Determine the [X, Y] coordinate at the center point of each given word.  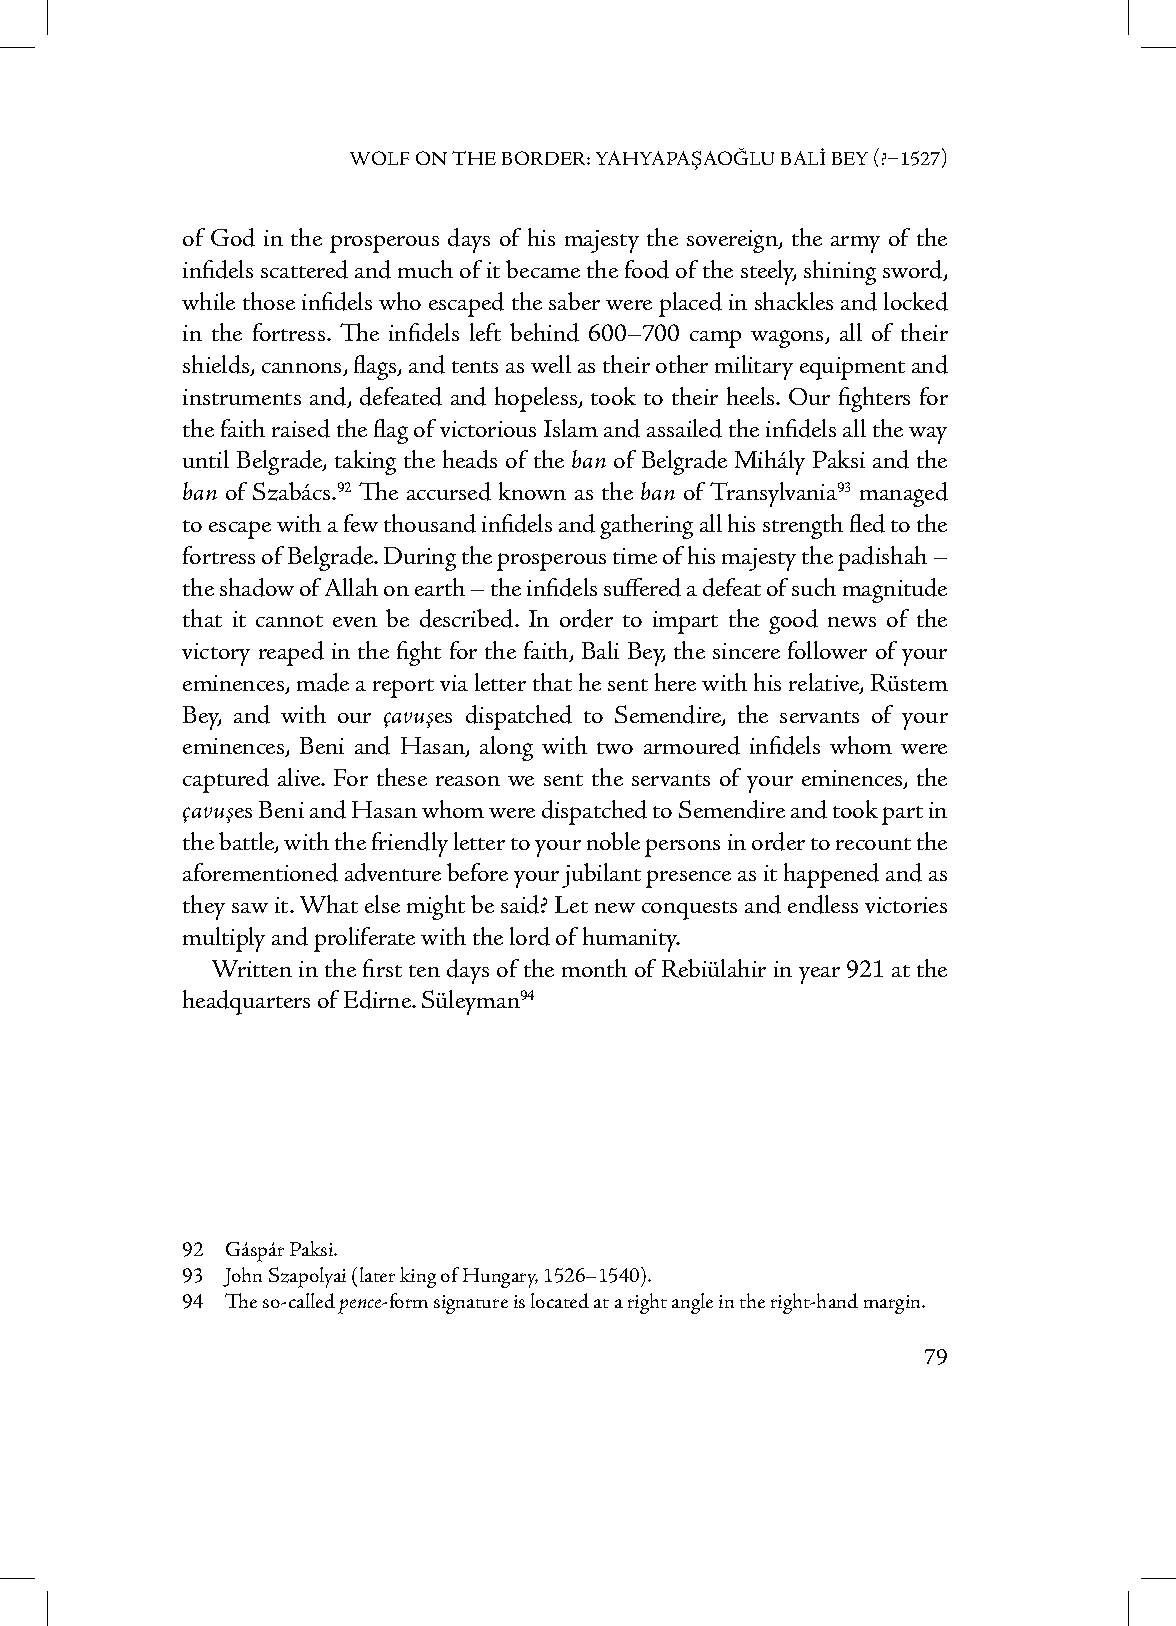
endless [823, 904]
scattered [304, 269]
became [543, 269]
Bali [600, 650]
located [560, 1300]
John [242, 1277]
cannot [289, 621]
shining [840, 272]
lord [530, 936]
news [852, 622]
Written [252, 968]
